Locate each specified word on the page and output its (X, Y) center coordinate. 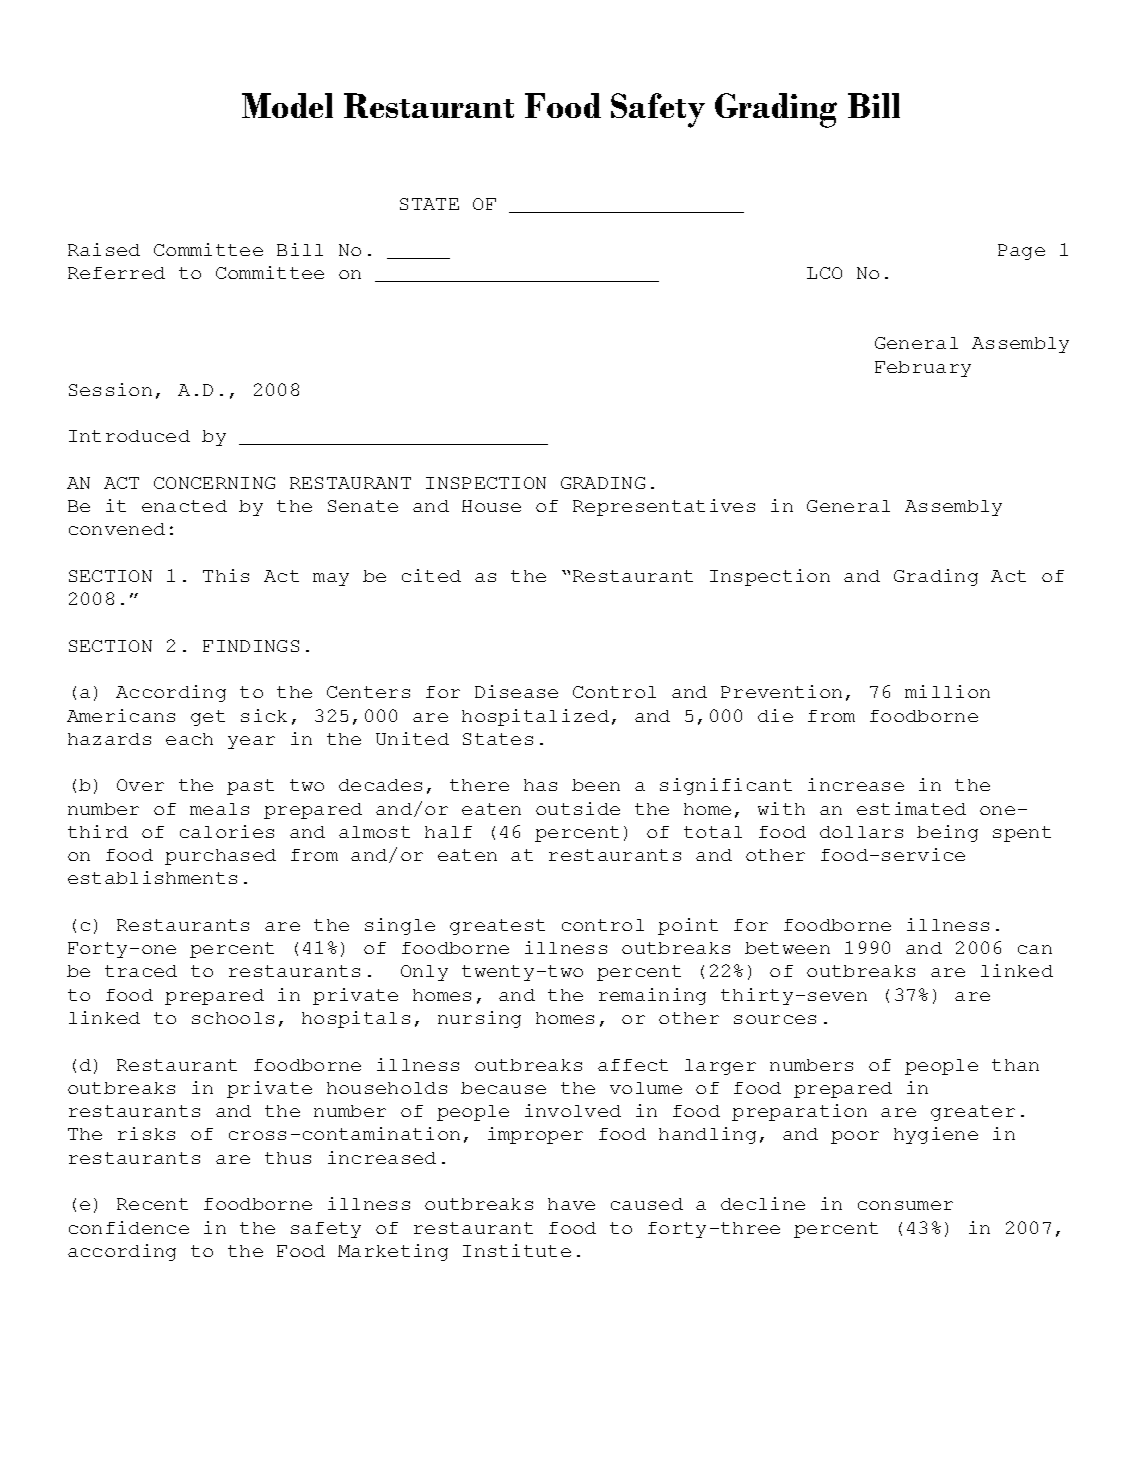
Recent (152, 1204)
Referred (116, 273)
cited (431, 575)
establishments (152, 877)
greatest (497, 927)
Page (1021, 252)
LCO (824, 273)
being (947, 833)
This (226, 575)
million (947, 691)
